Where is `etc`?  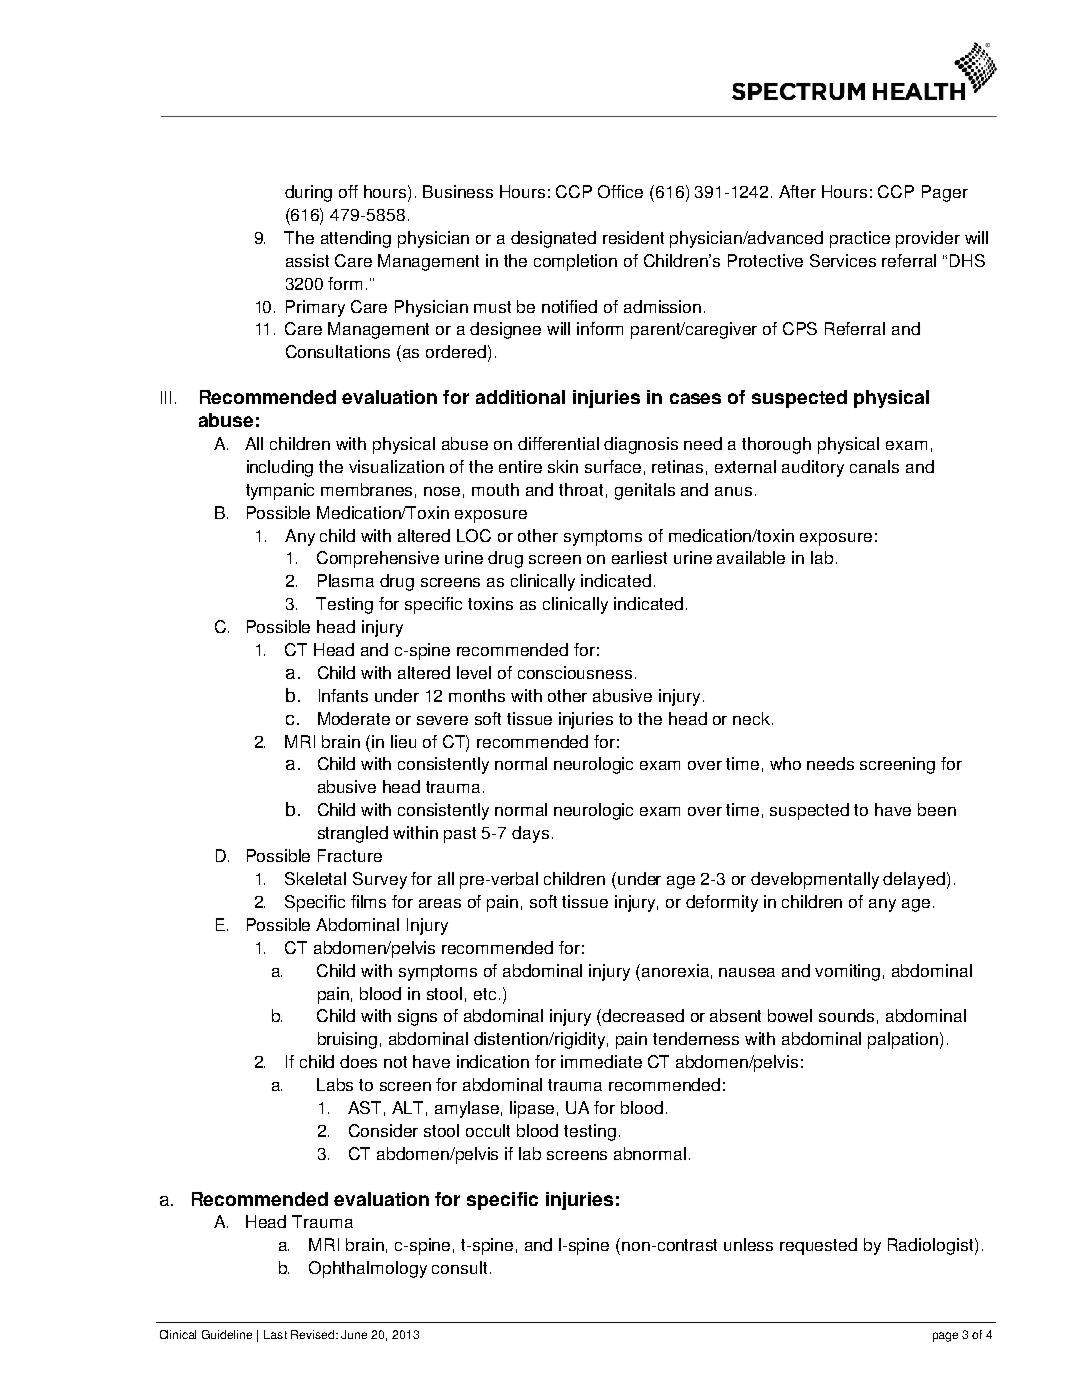
etc is located at coordinates (485, 994).
